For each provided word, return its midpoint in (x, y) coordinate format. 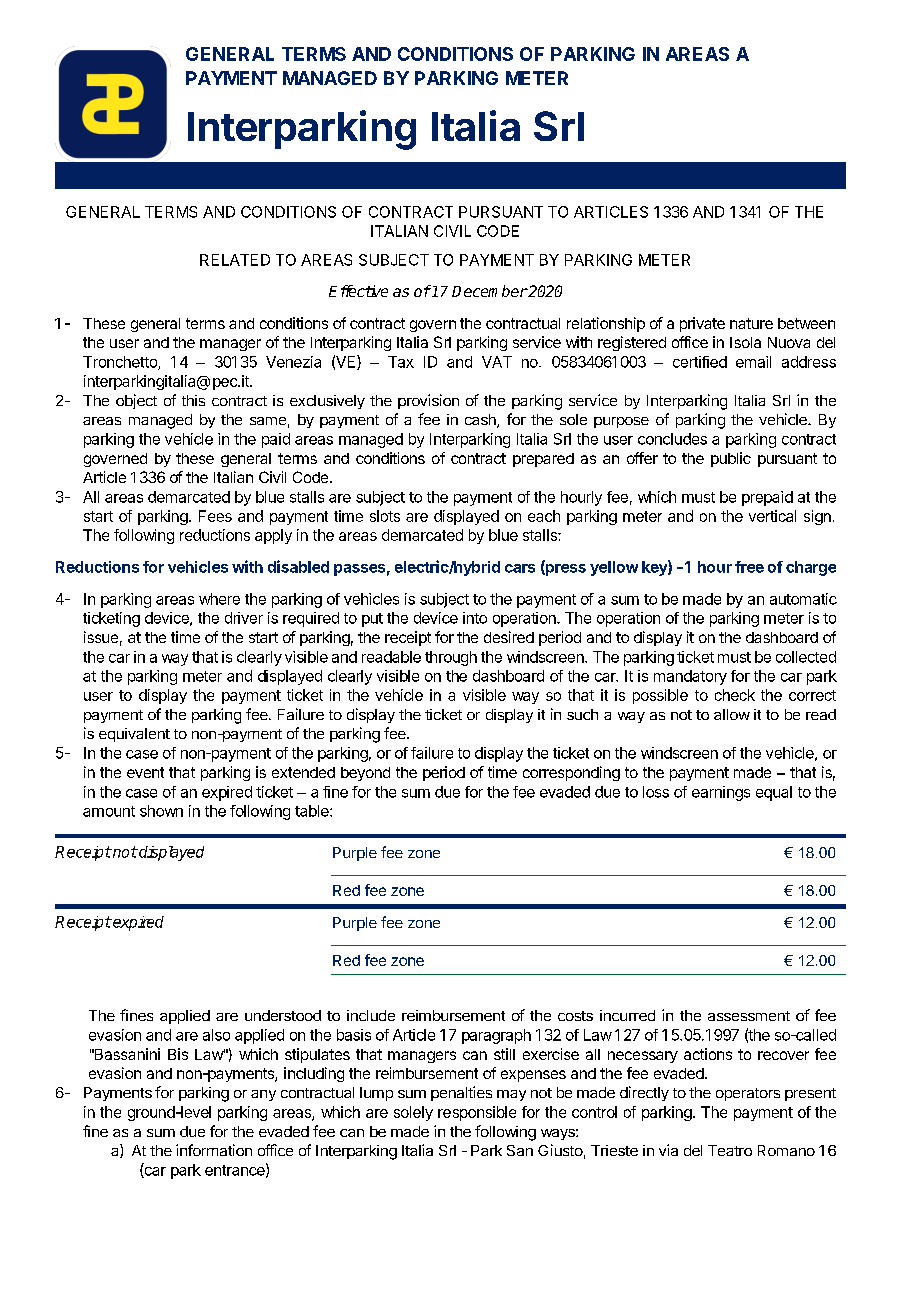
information (214, 1150)
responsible (477, 1113)
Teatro (730, 1150)
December (489, 291)
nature (751, 323)
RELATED (235, 260)
